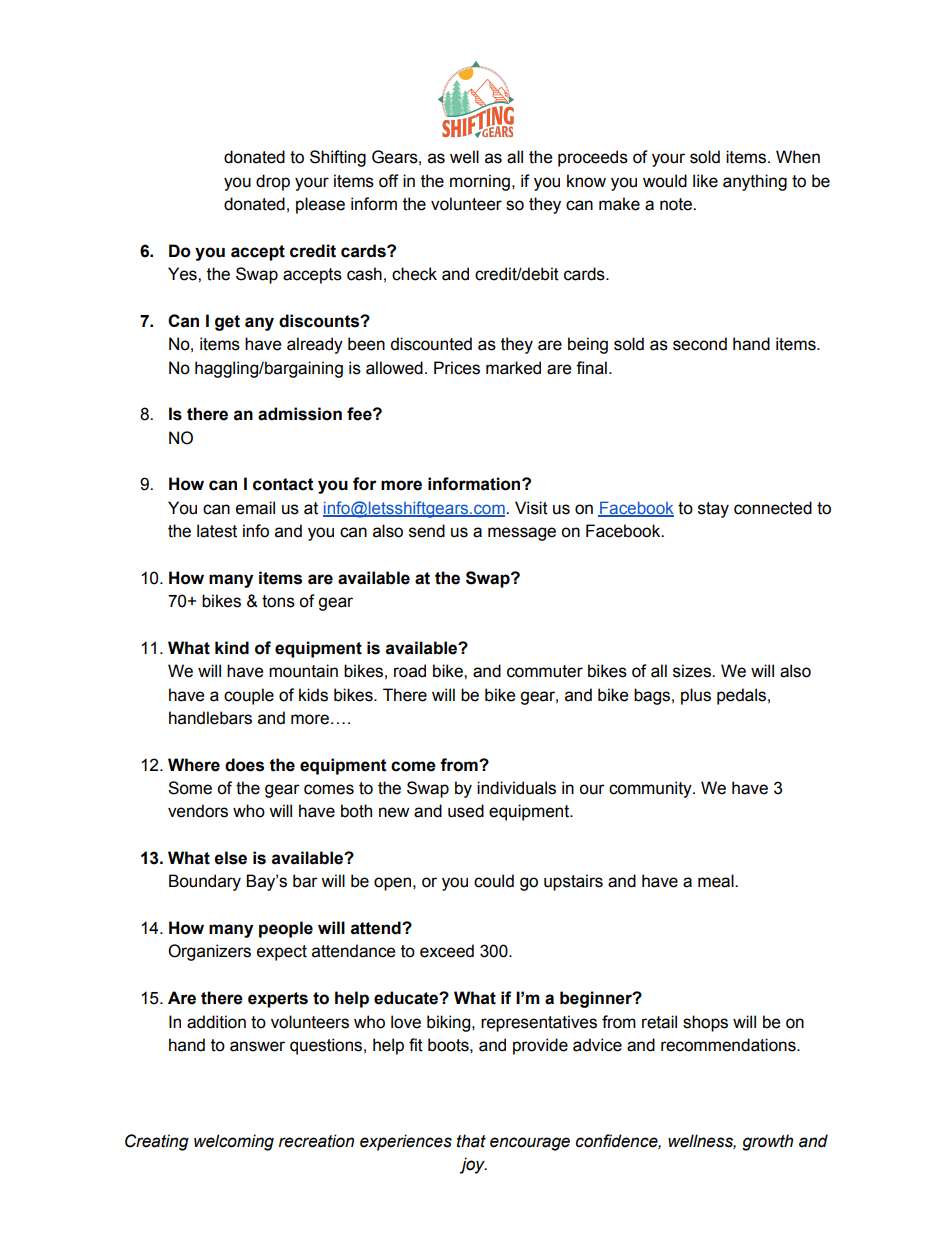 This image has height=1233, width=952. Describe the element at coordinates (693, 671) in the image. I see `sizes` at that location.
